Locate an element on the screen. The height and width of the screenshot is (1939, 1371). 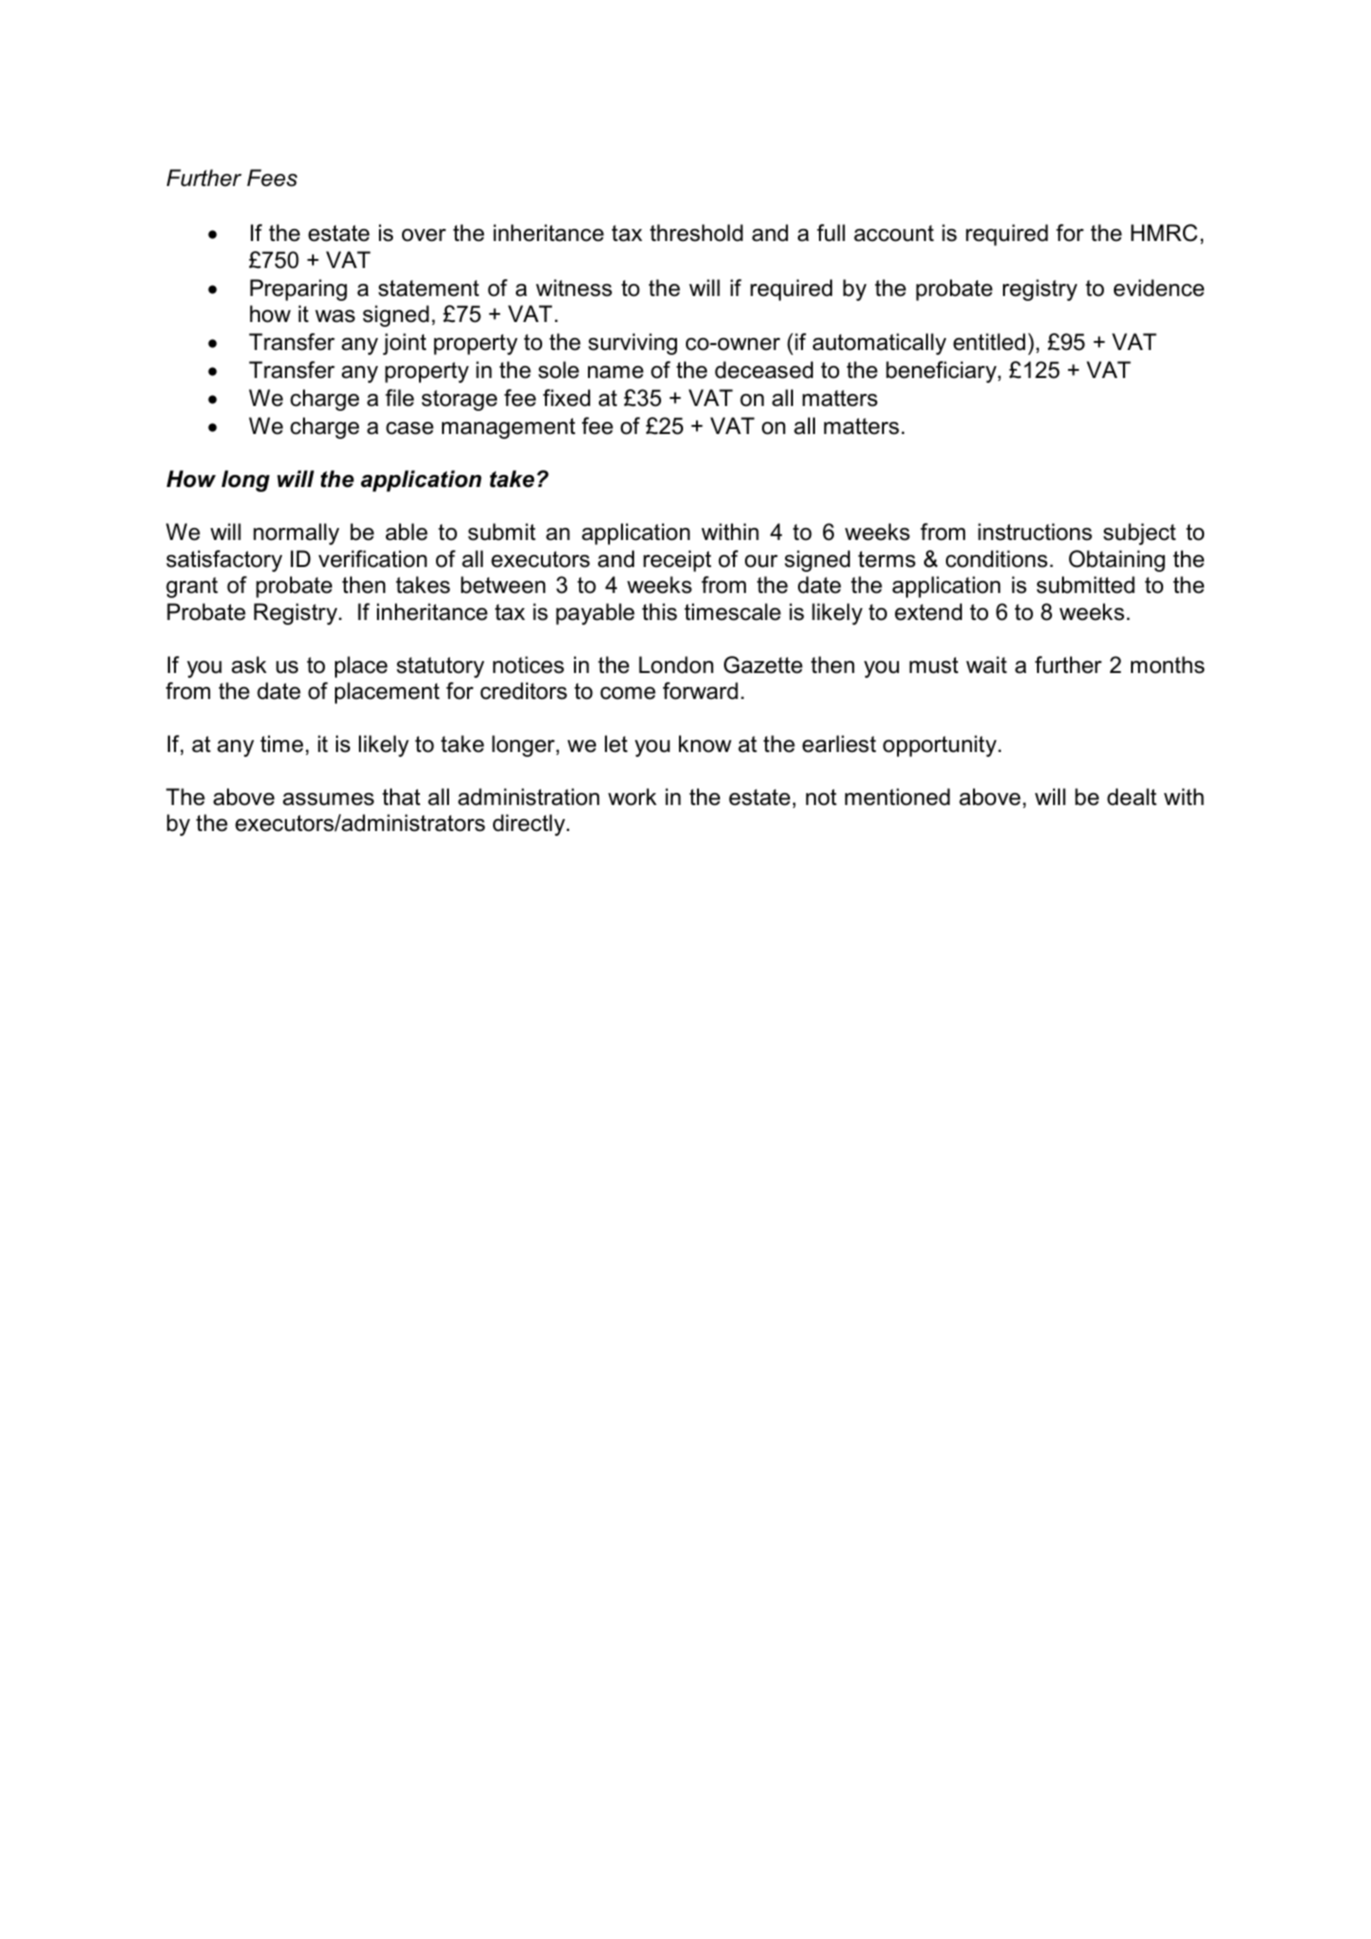
conditions is located at coordinates (997, 559).
